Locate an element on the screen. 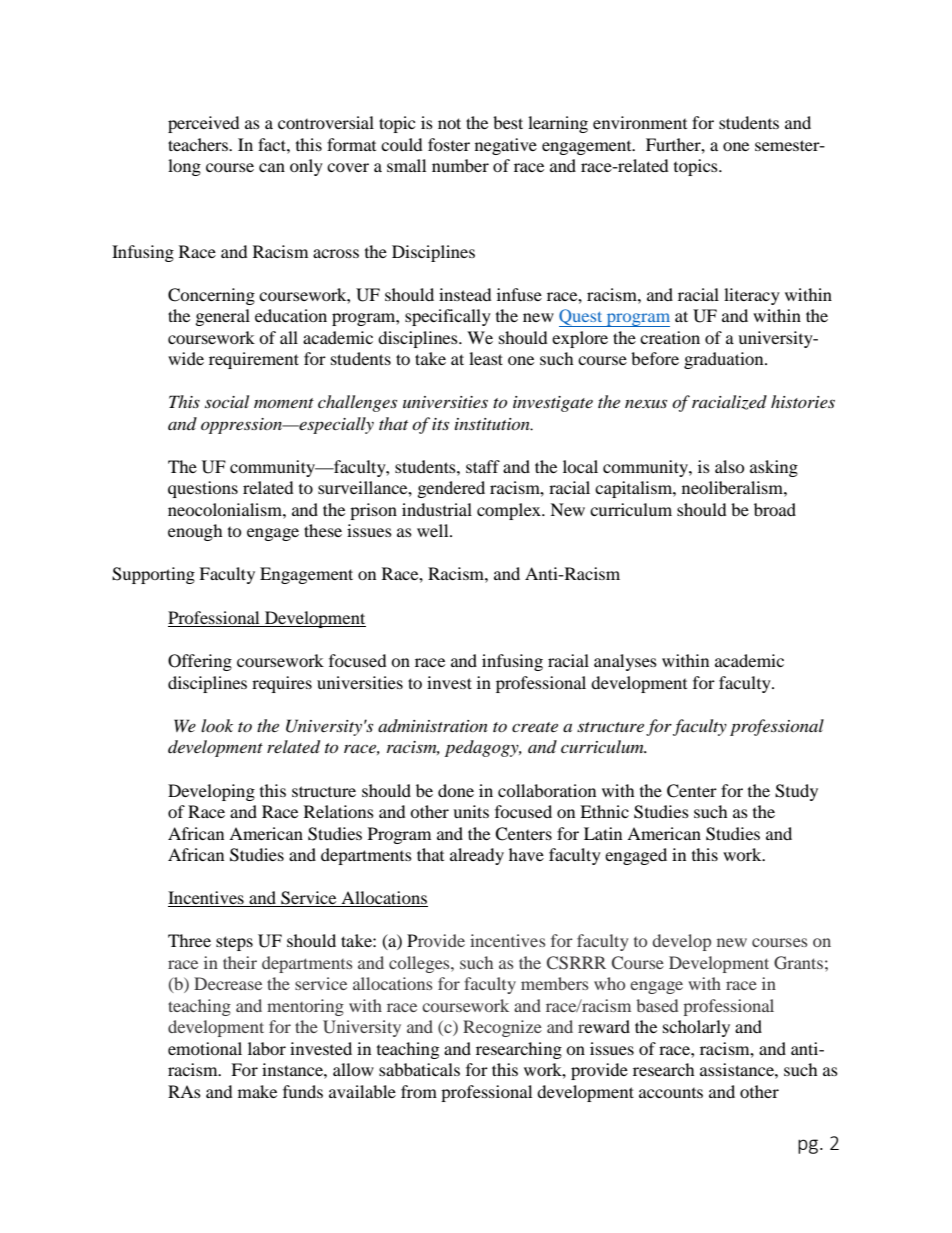  analyses is located at coordinates (625, 662).
